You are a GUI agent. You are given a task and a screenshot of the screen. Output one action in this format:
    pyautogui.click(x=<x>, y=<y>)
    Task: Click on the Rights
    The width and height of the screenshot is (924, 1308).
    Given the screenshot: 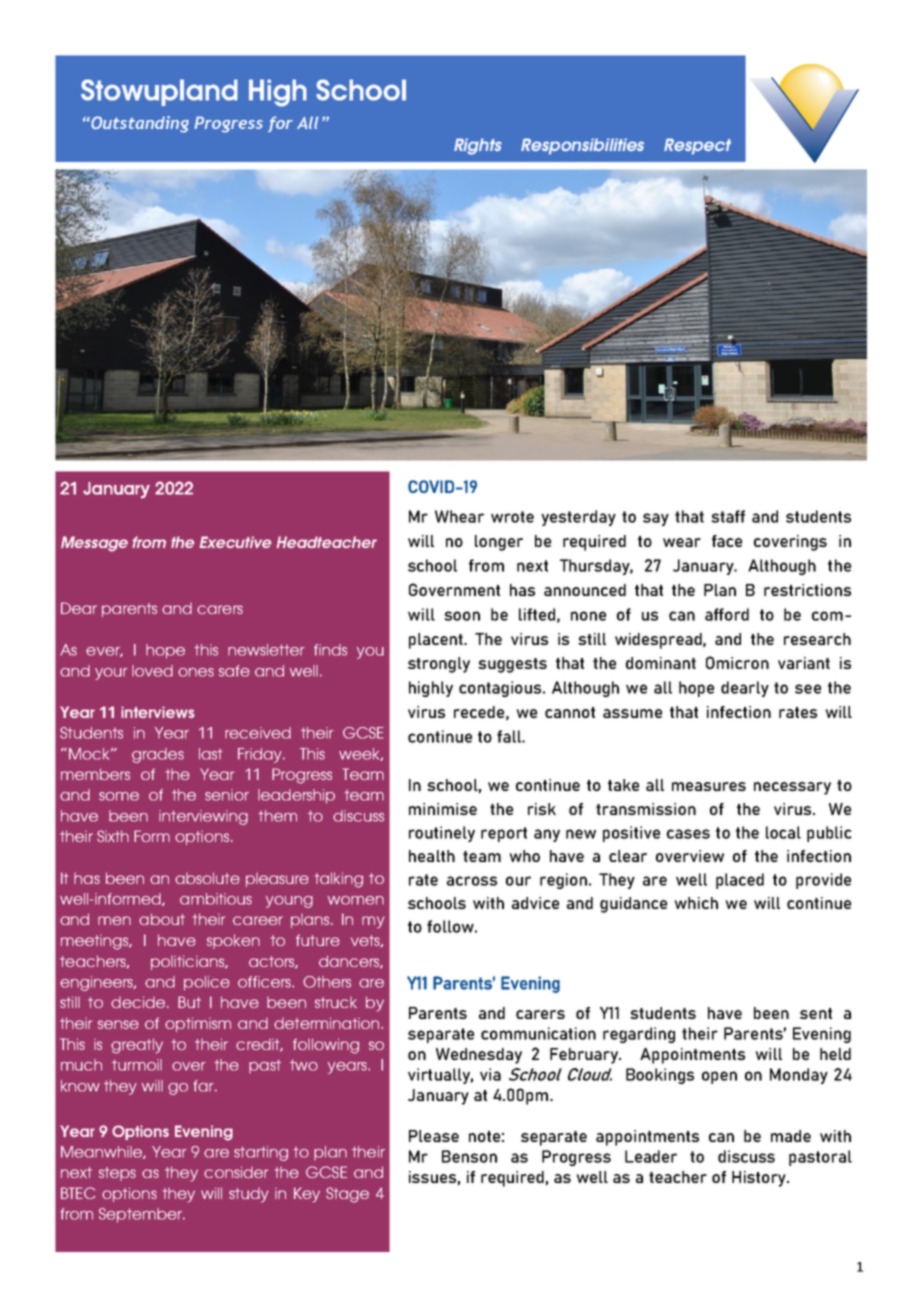 What is the action you would take?
    pyautogui.click(x=478, y=146)
